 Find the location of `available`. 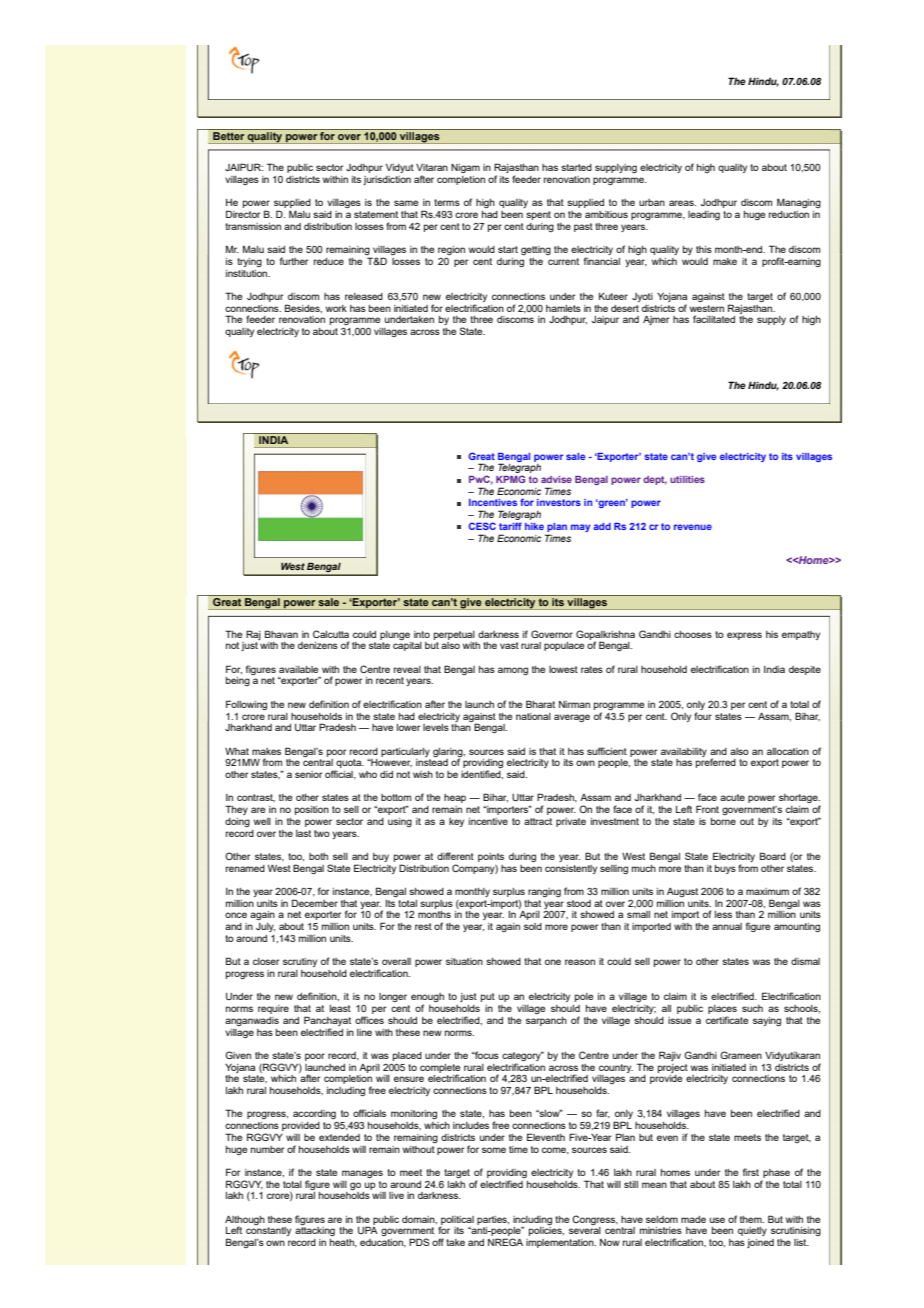

available is located at coordinates (298, 669).
